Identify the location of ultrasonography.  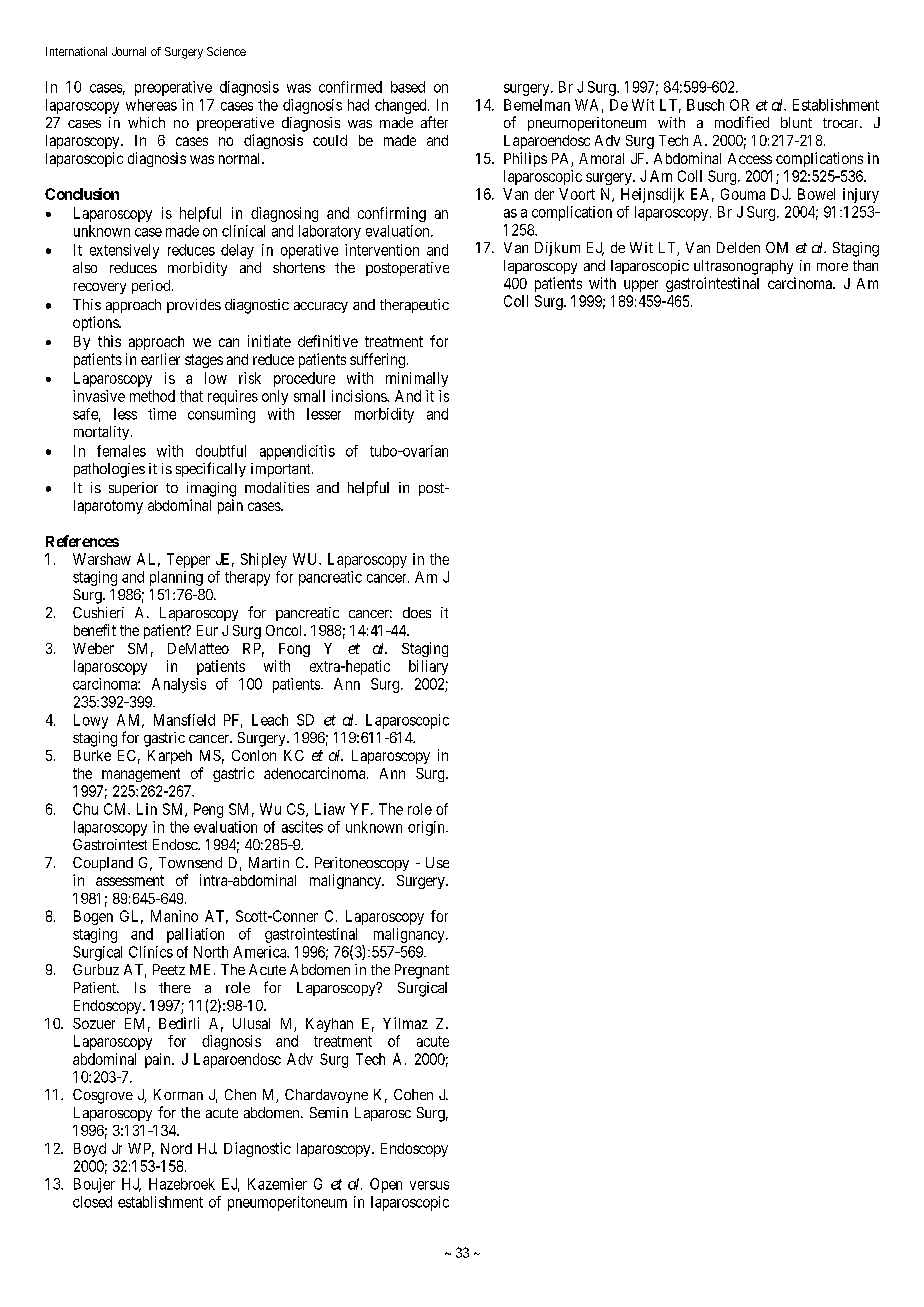
(743, 267).
